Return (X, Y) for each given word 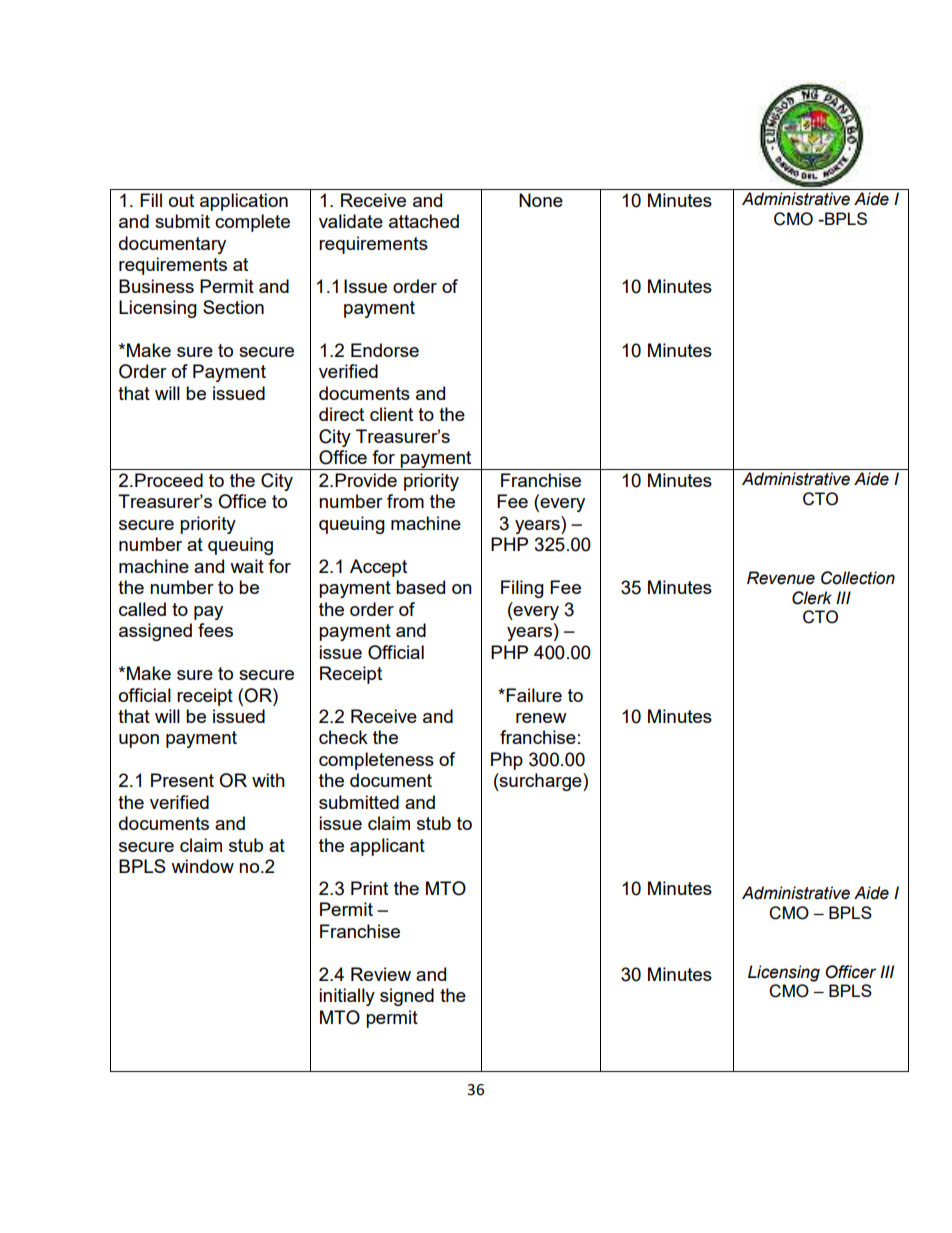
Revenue (781, 578)
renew (541, 718)
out (181, 200)
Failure (534, 695)
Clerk (812, 598)
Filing (522, 589)
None (541, 200)
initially (347, 997)
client (391, 414)
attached (424, 221)
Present (182, 780)
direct (341, 414)
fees (215, 630)
